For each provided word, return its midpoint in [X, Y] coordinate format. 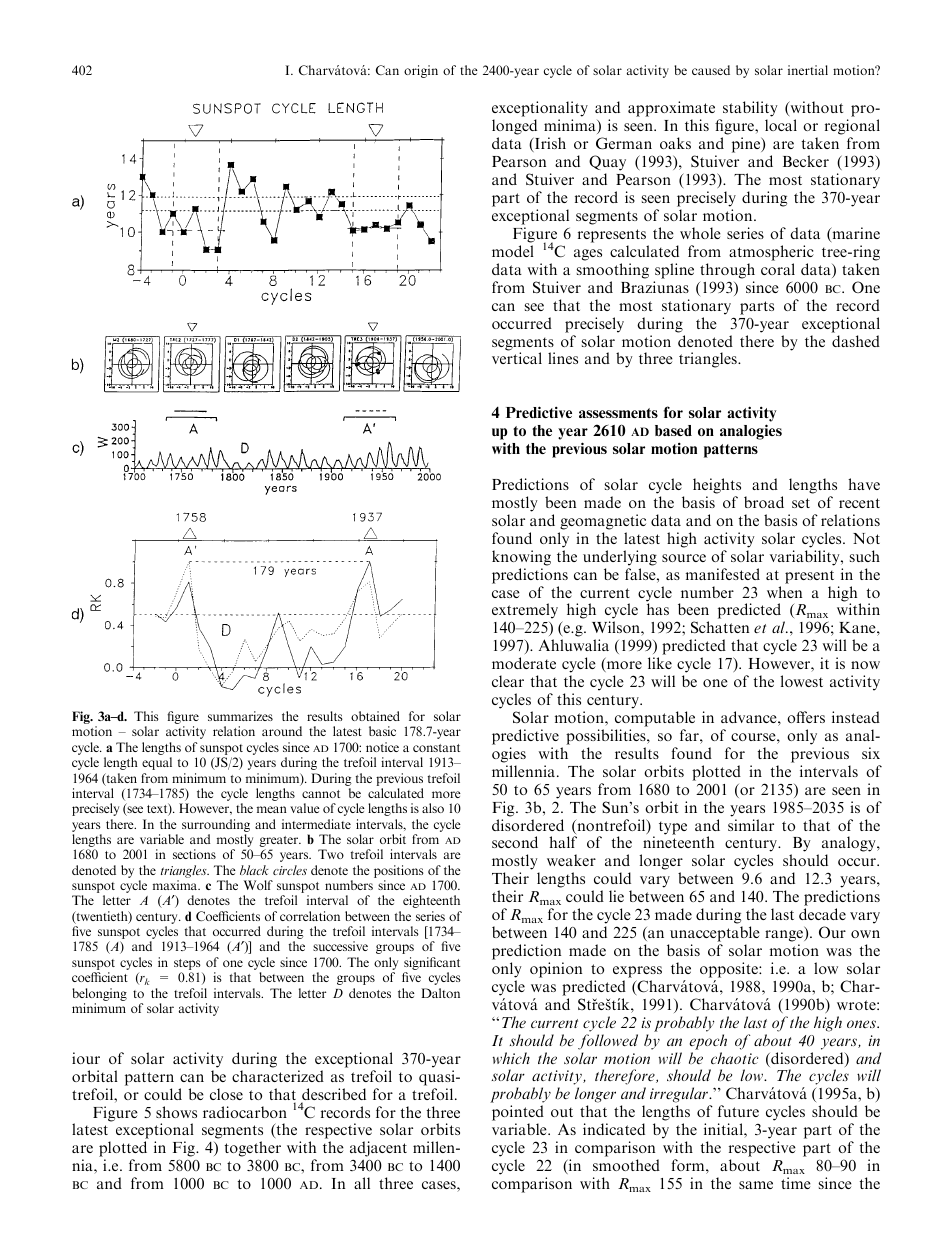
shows [176, 1112]
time [796, 1183]
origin [421, 71]
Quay [607, 163]
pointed [518, 1114]
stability [750, 110]
